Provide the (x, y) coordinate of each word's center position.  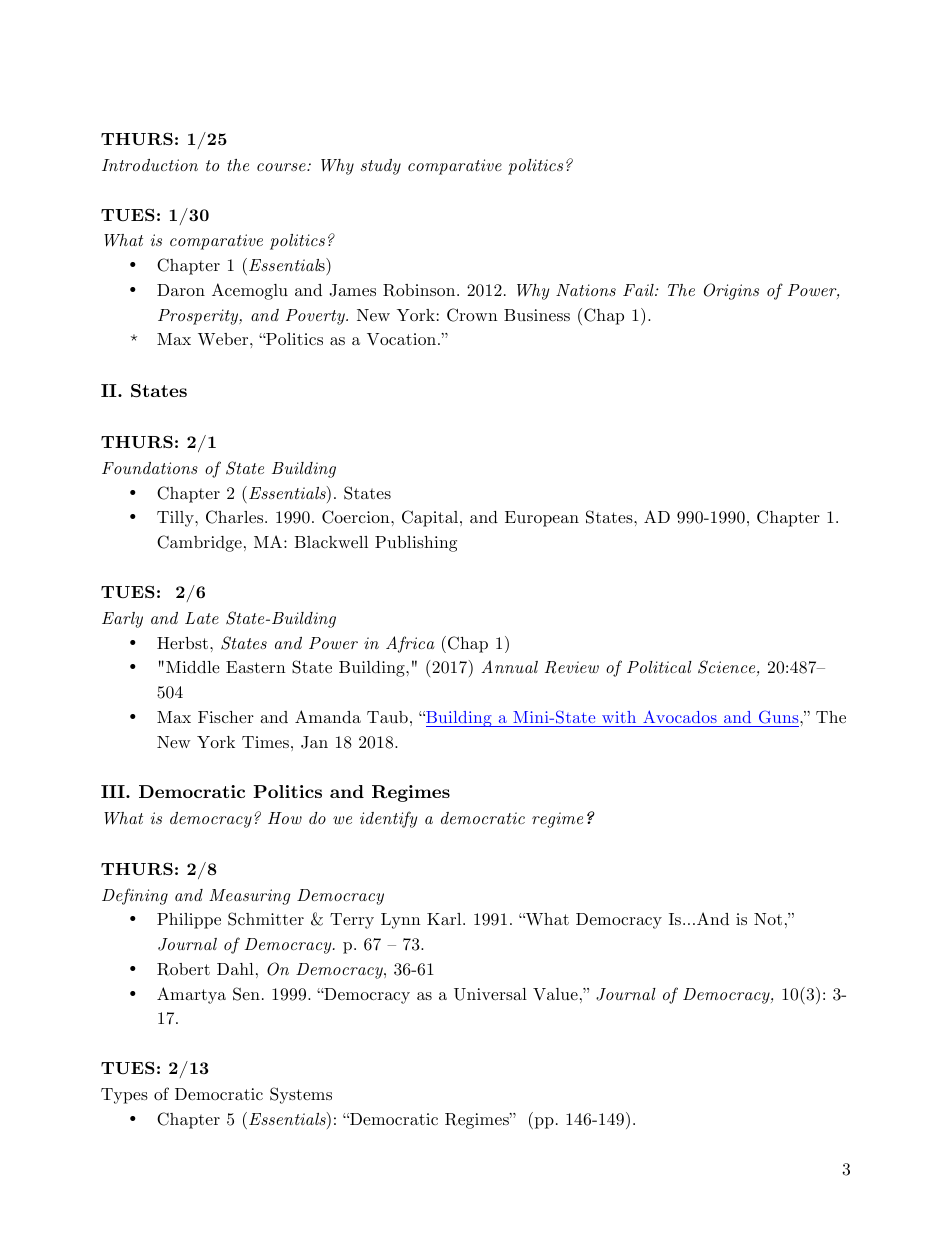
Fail (639, 290)
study (381, 167)
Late (202, 618)
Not (768, 919)
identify (388, 819)
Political (659, 667)
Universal (490, 994)
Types (124, 1096)
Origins (731, 291)
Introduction (150, 165)
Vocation (403, 339)
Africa (410, 644)
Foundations (150, 468)
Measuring (250, 897)
